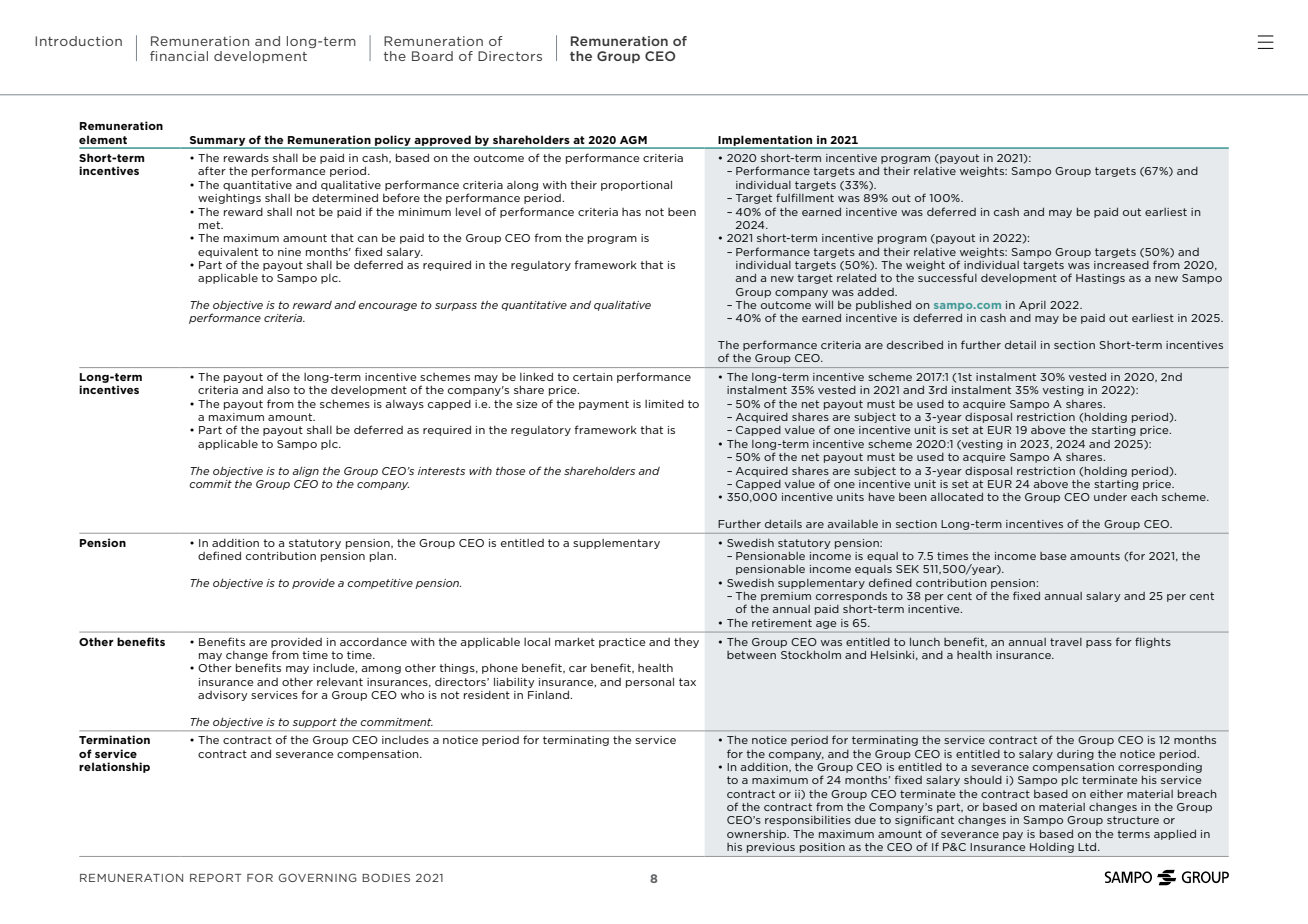 The image size is (1308, 924). What do you see at coordinates (758, 835) in the screenshot?
I see `ownership` at bounding box center [758, 835].
